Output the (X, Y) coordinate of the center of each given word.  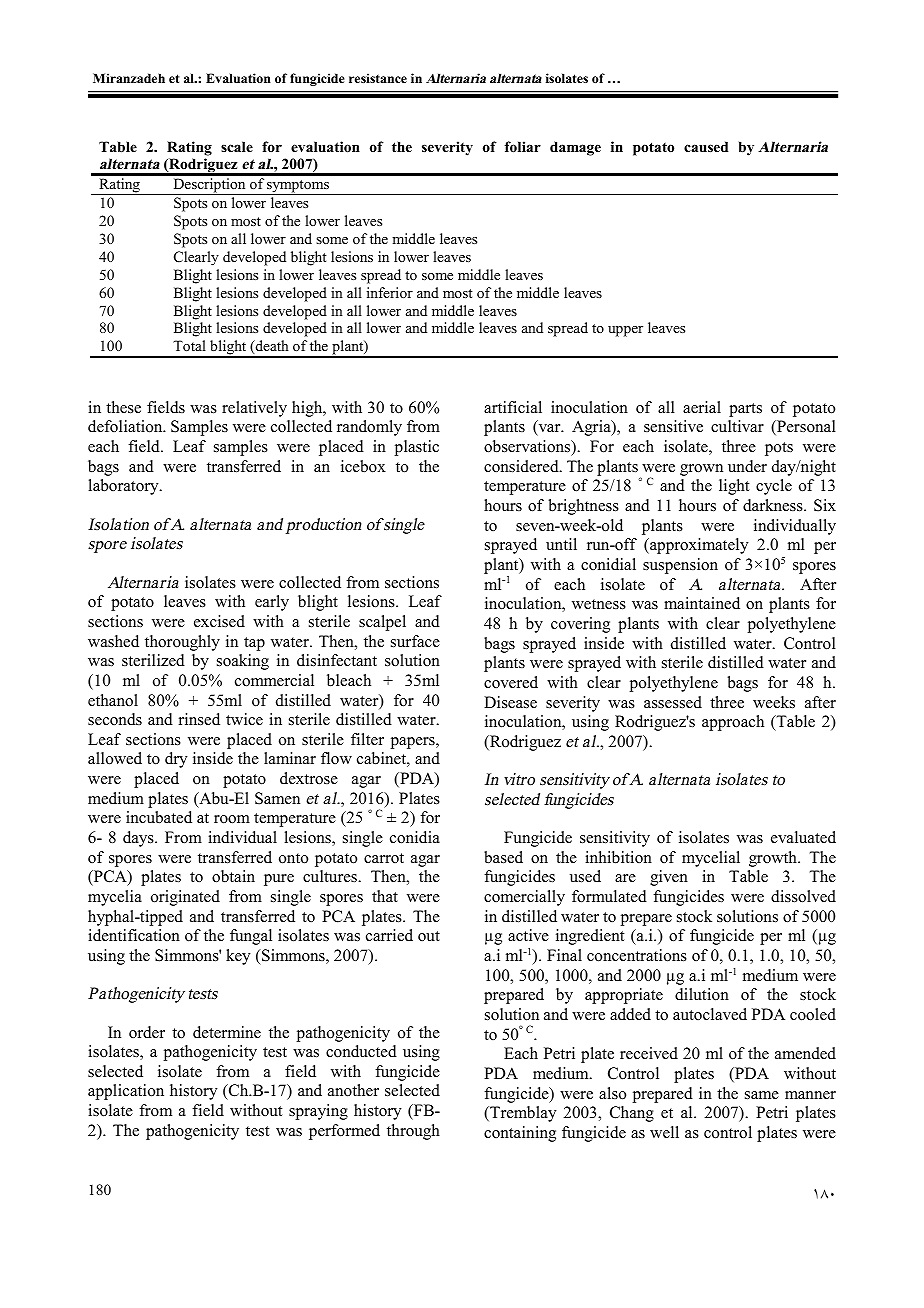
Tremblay (522, 1114)
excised (219, 621)
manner (810, 1095)
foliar (523, 146)
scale (237, 146)
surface (415, 641)
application (126, 1092)
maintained (702, 603)
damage (575, 148)
